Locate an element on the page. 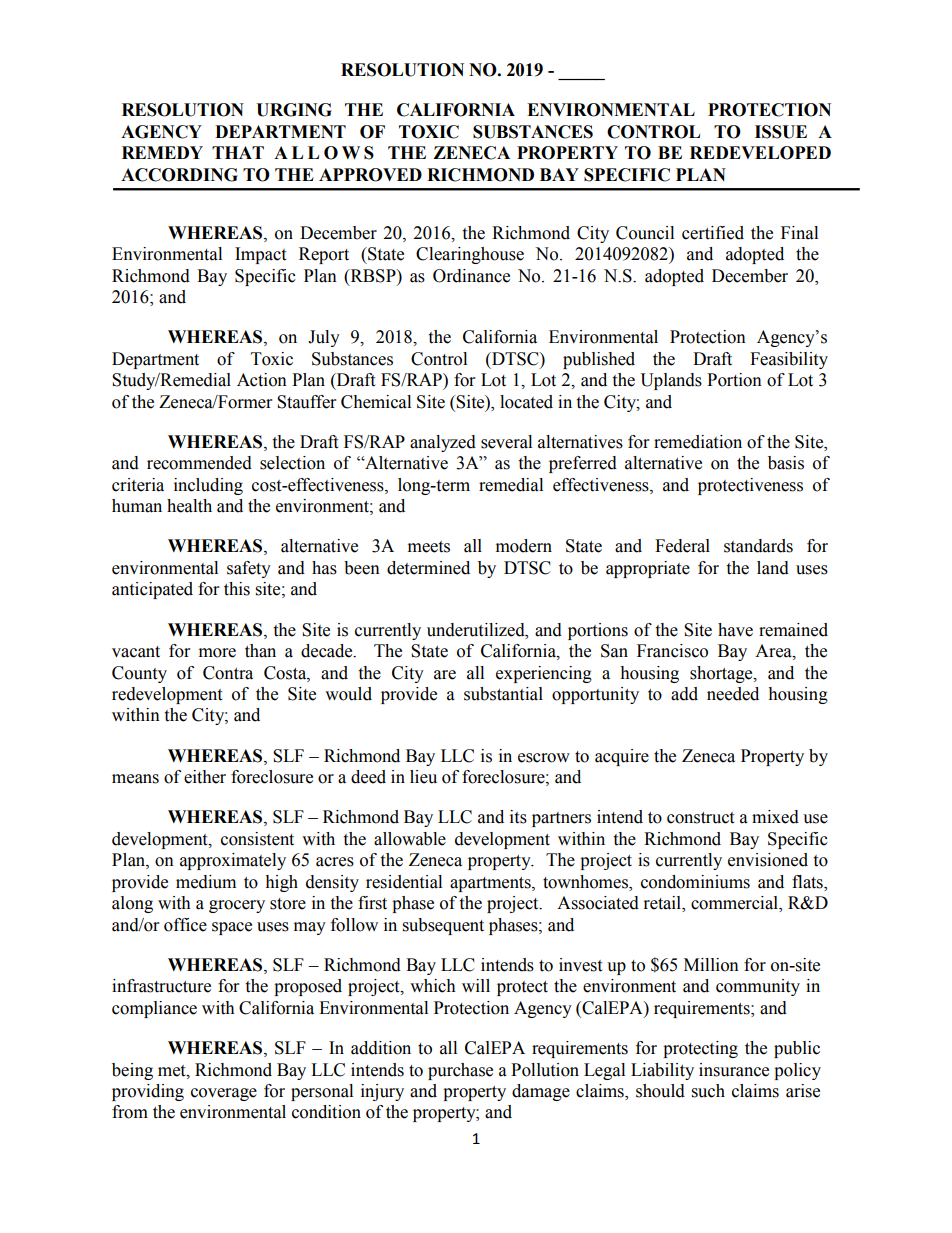  either is located at coordinates (205, 777).
